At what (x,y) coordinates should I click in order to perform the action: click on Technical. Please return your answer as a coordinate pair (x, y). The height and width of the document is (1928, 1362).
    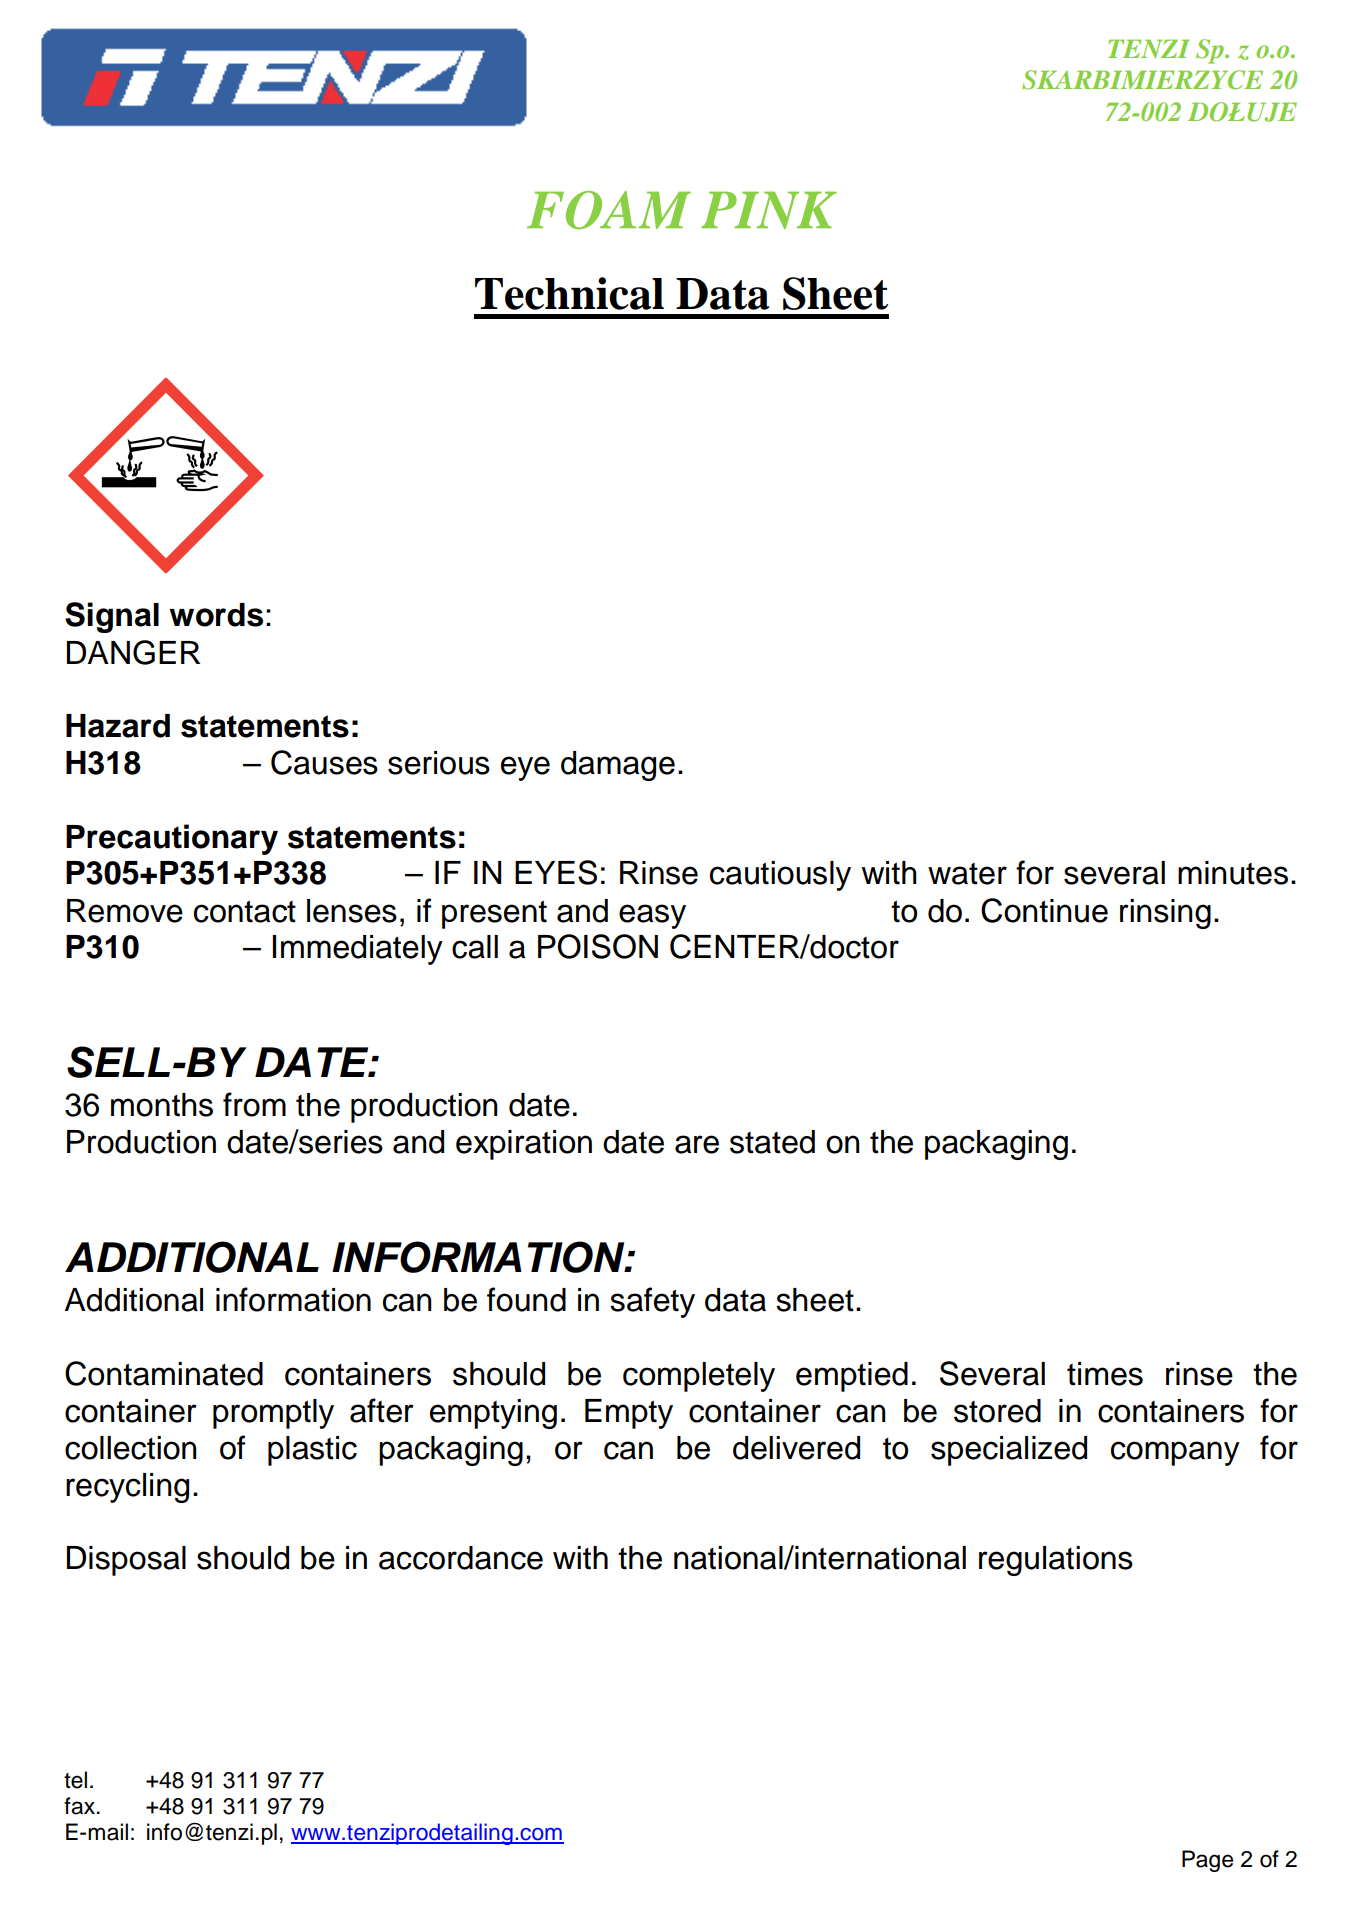
    Looking at the image, I should click on (569, 293).
